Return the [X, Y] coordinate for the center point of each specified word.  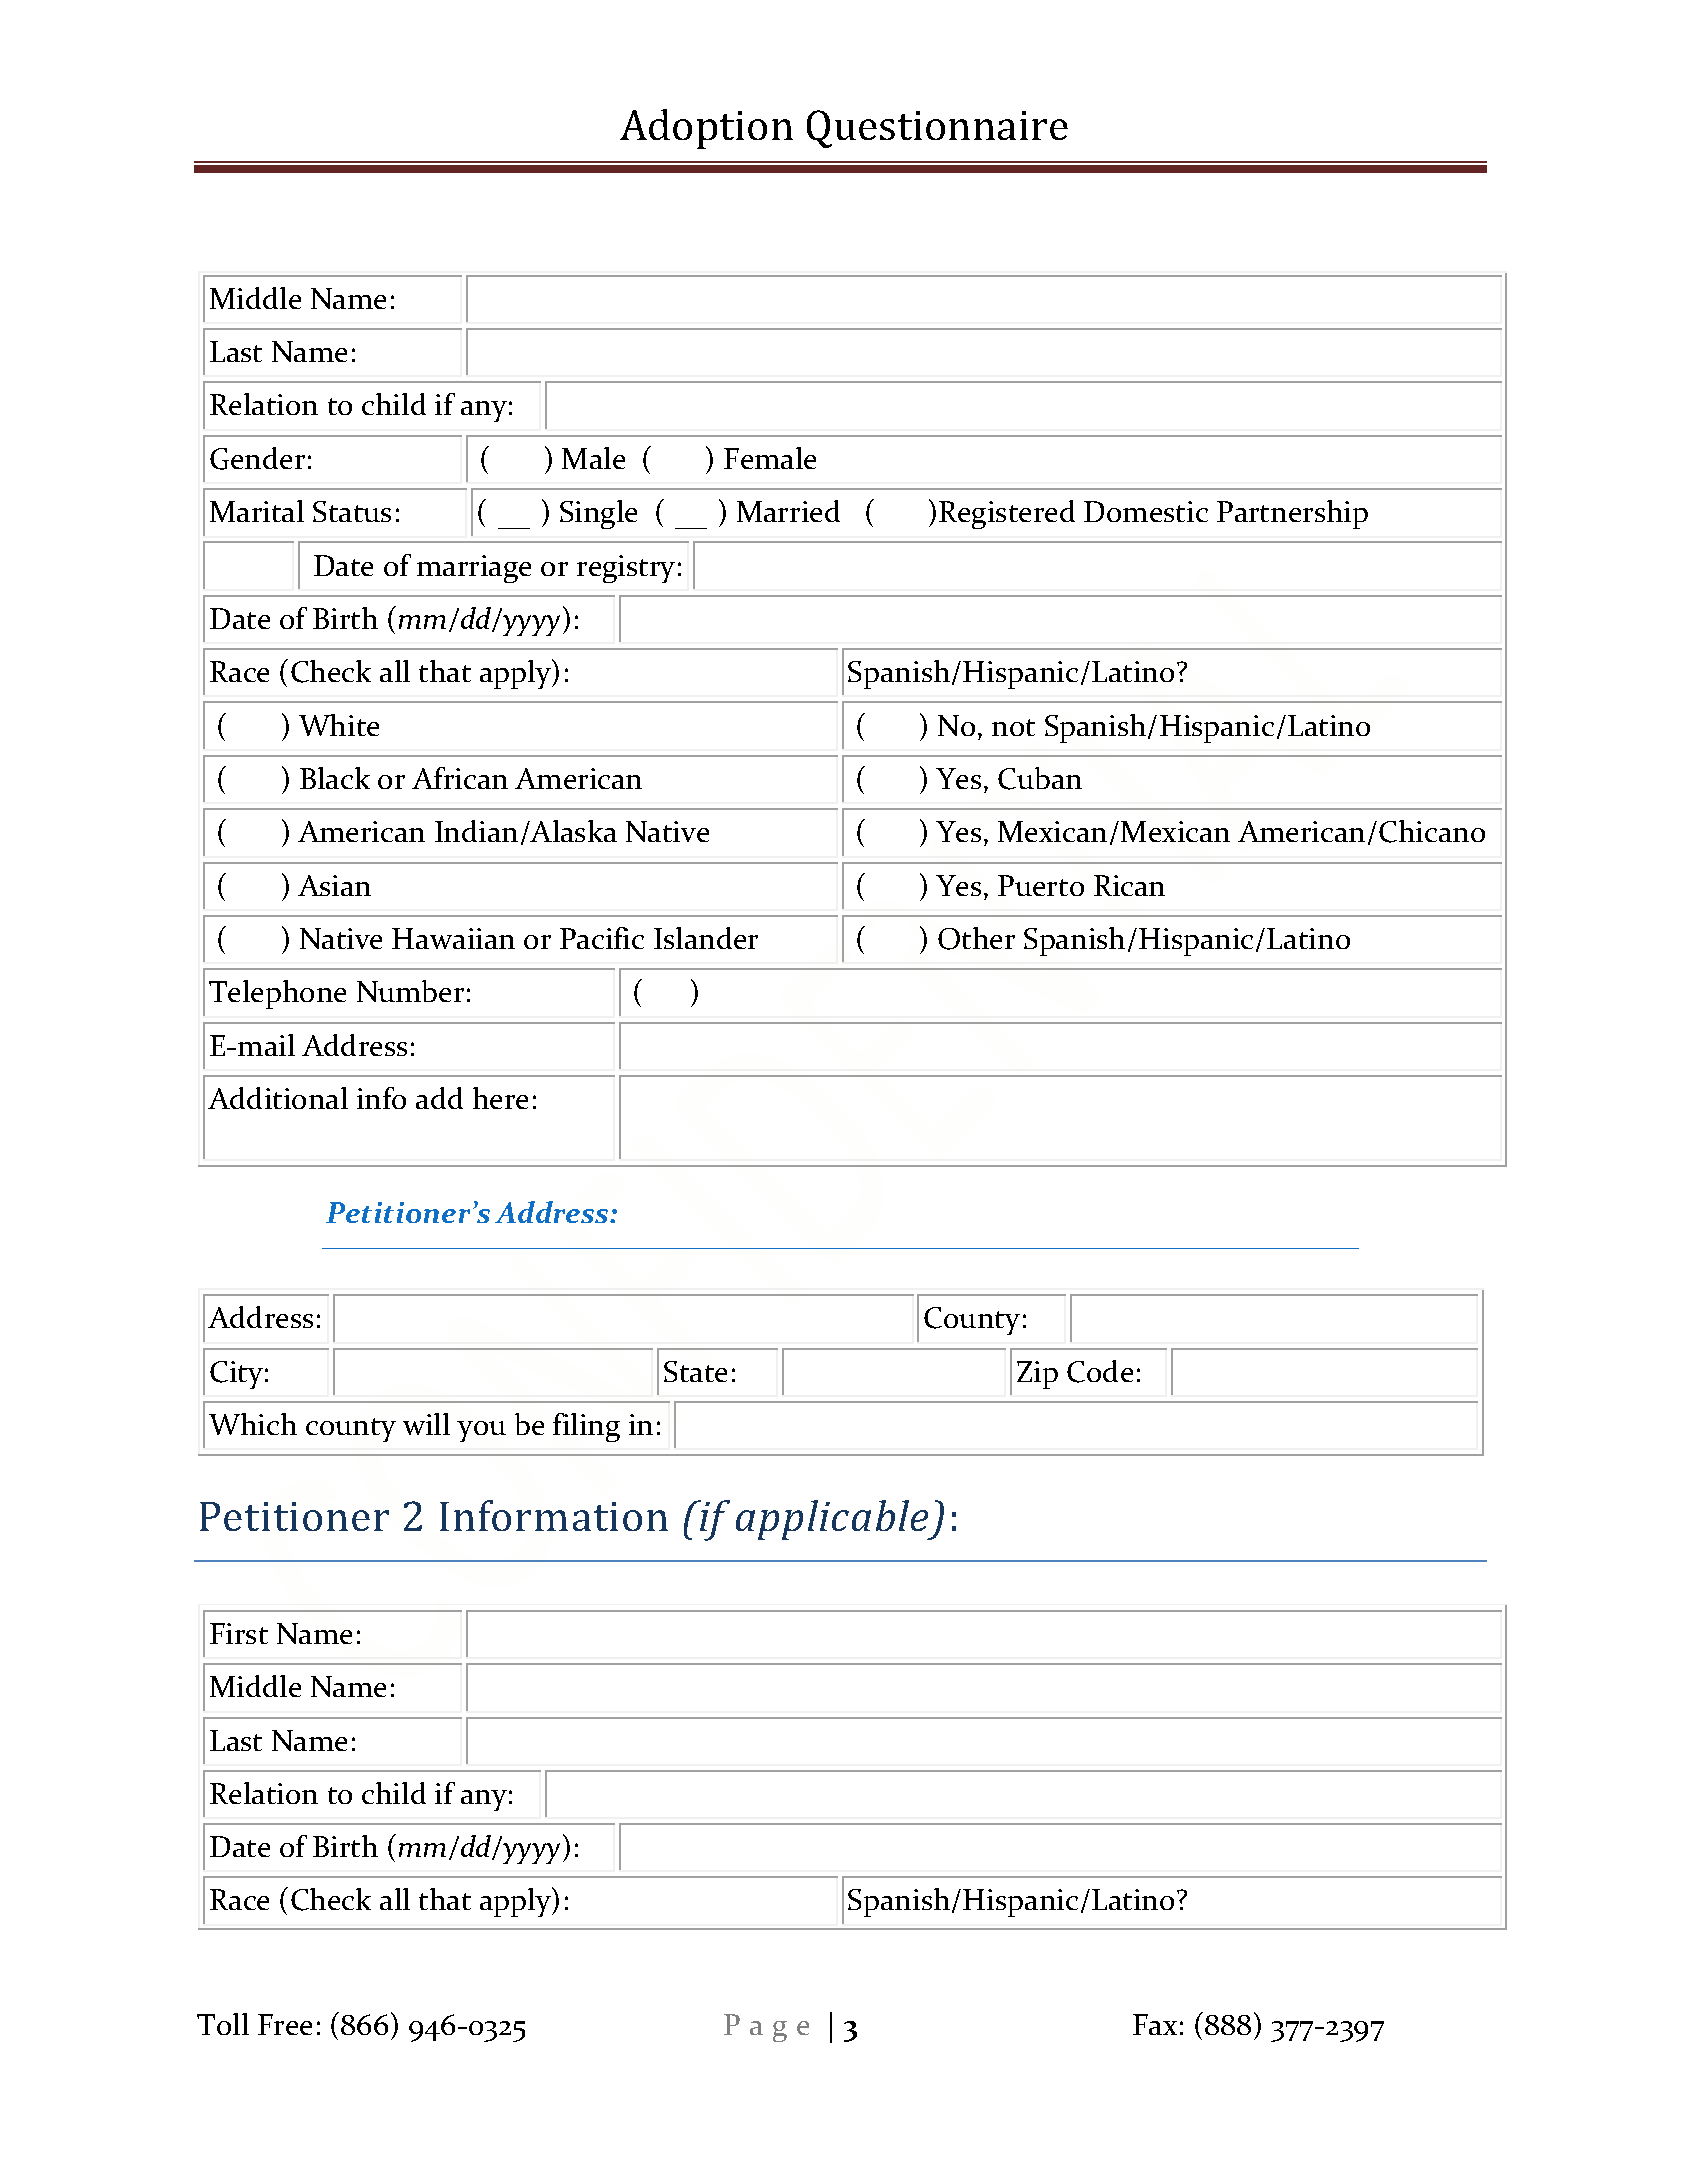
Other [976, 938]
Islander [706, 938]
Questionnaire [937, 129]
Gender [257, 458]
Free [285, 2024]
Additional [278, 1098]
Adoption [706, 129]
